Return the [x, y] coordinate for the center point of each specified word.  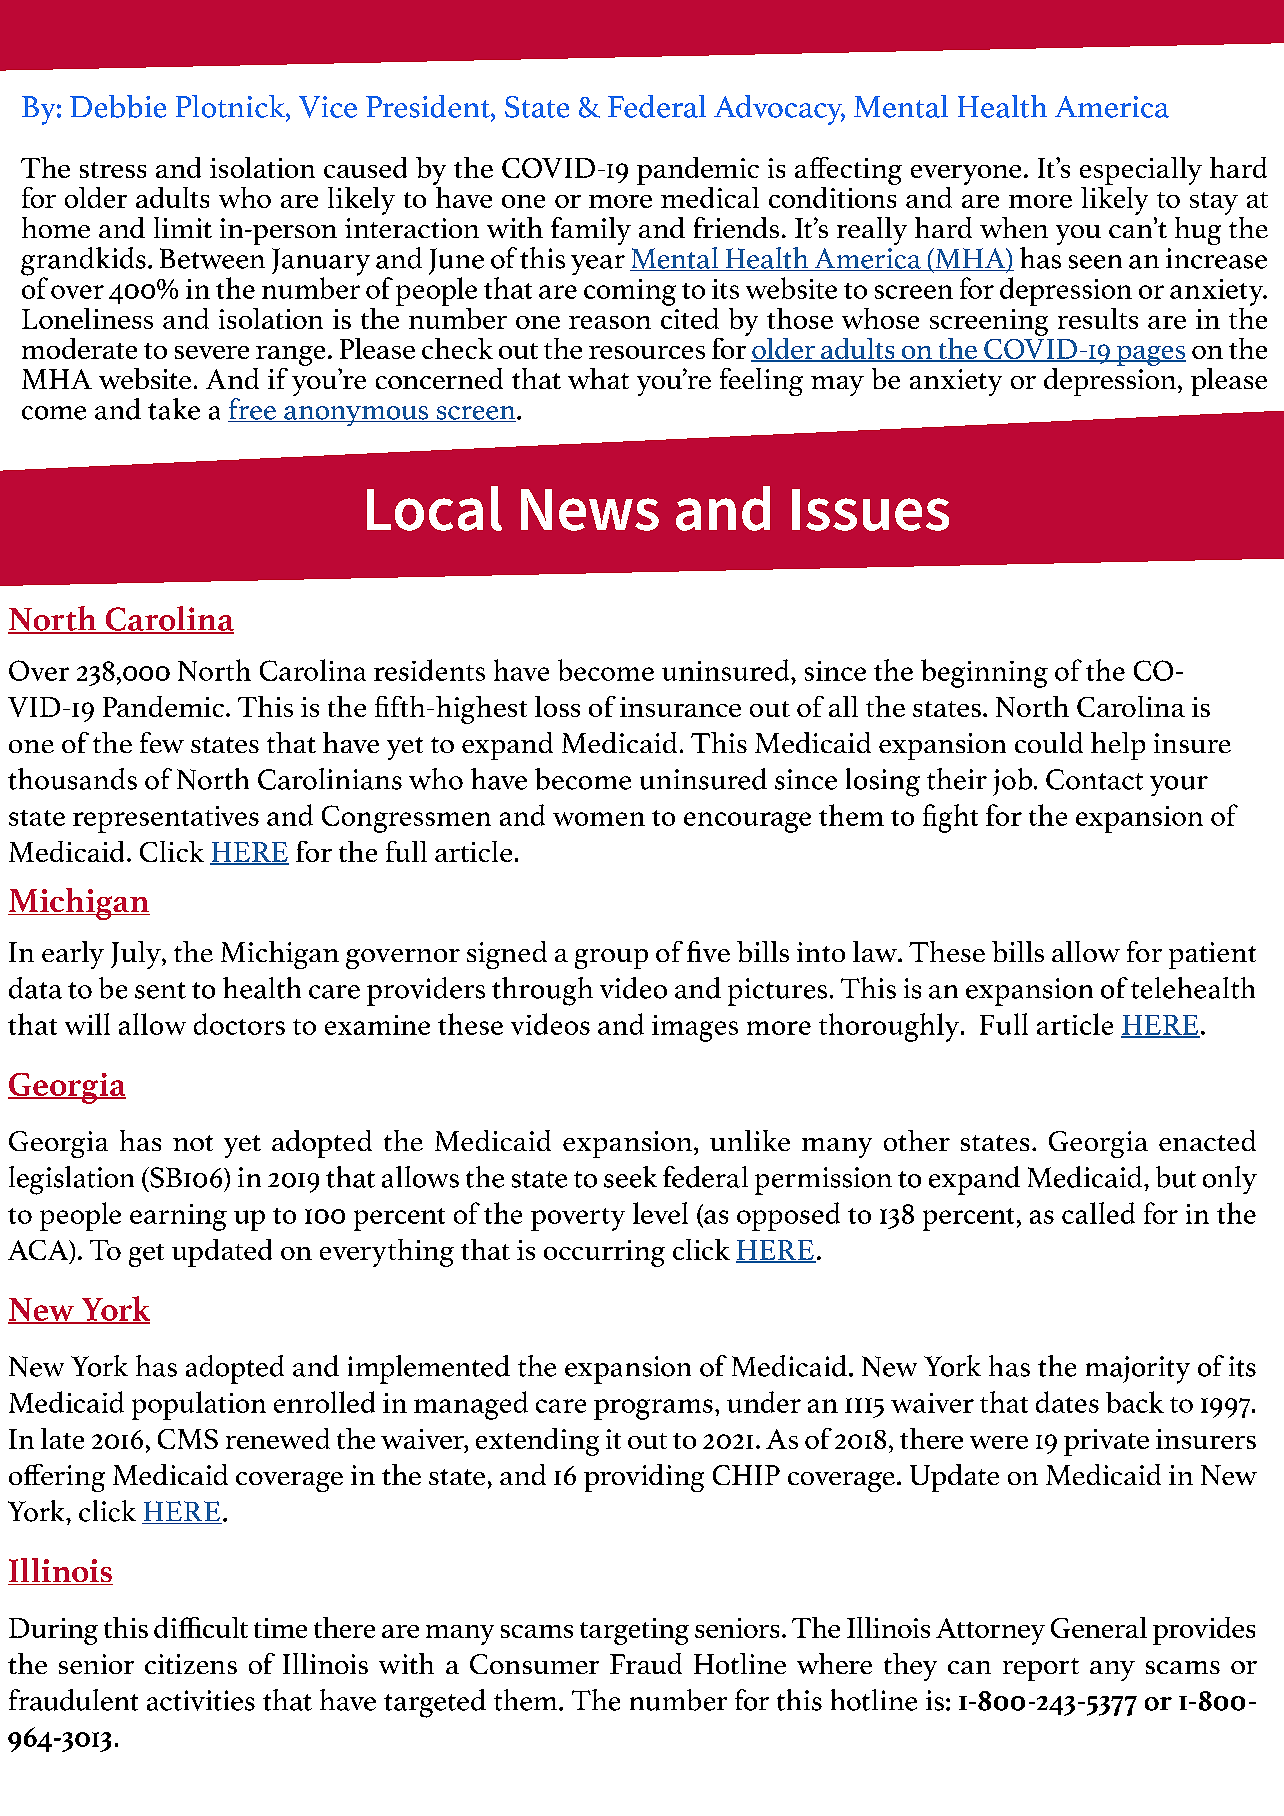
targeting [634, 1631]
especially [1141, 171]
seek [630, 1177]
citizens [191, 1664]
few [162, 742]
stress [113, 170]
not [193, 1143]
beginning [984, 673]
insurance [680, 707]
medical [710, 197]
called [1098, 1213]
